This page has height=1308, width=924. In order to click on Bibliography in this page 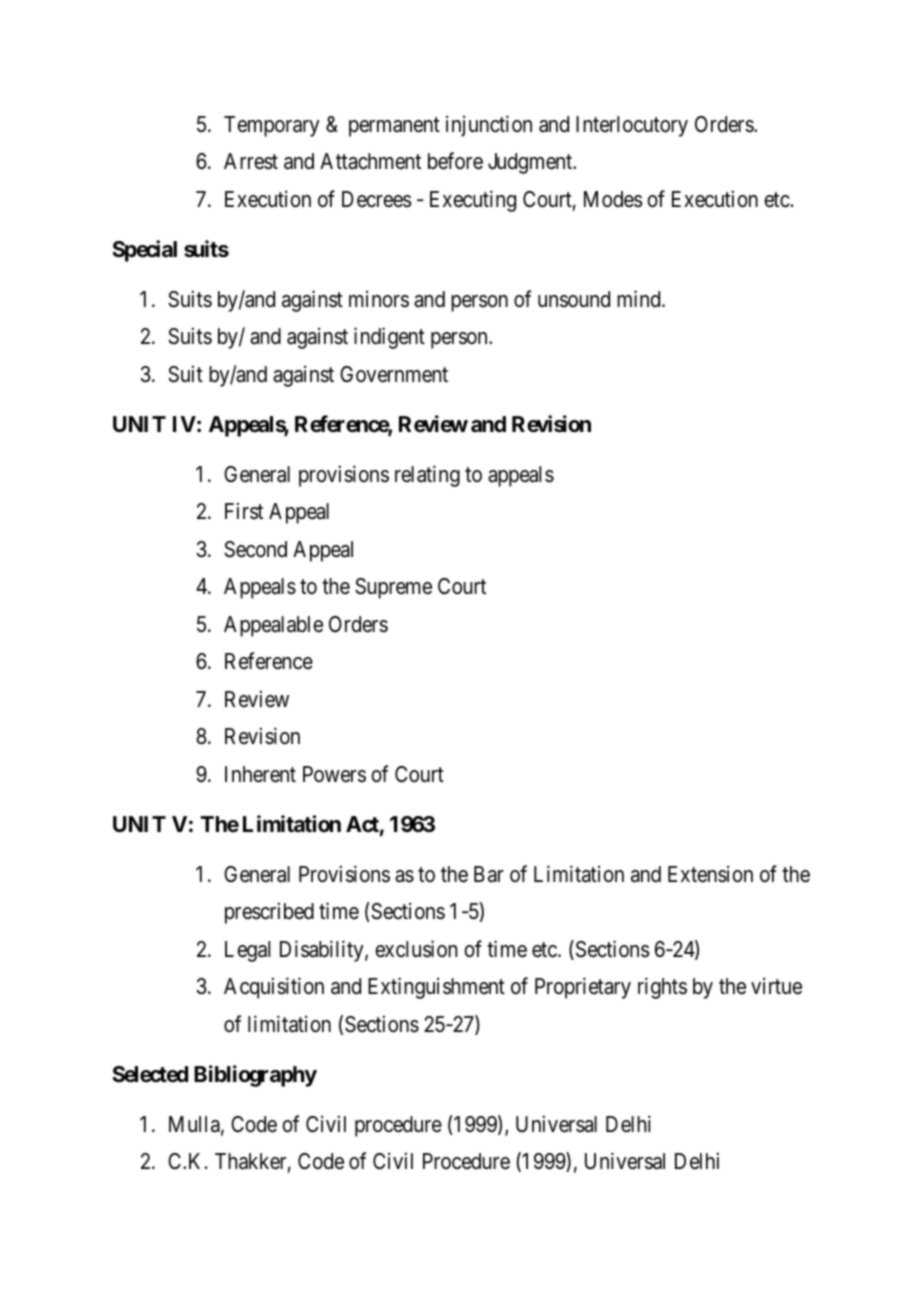, I will do `click(255, 1076)`.
